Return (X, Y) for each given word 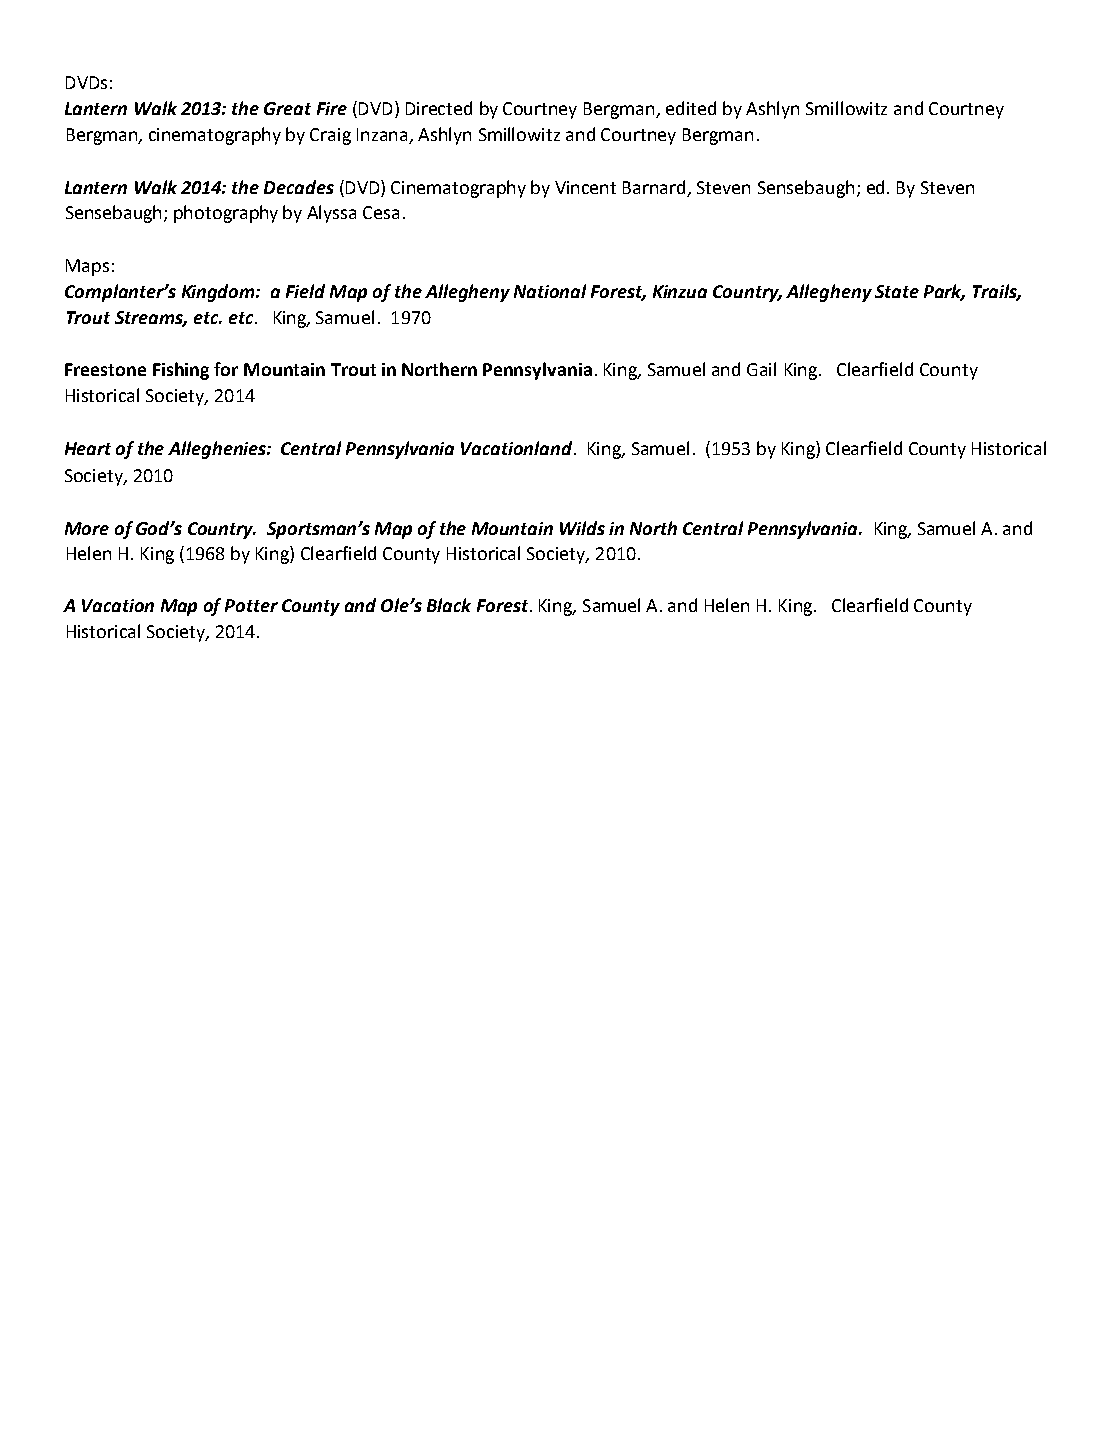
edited (691, 108)
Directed (439, 108)
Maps (87, 267)
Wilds (582, 528)
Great (287, 108)
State (897, 291)
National (550, 291)
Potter (251, 605)
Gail (761, 369)
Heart (88, 448)
